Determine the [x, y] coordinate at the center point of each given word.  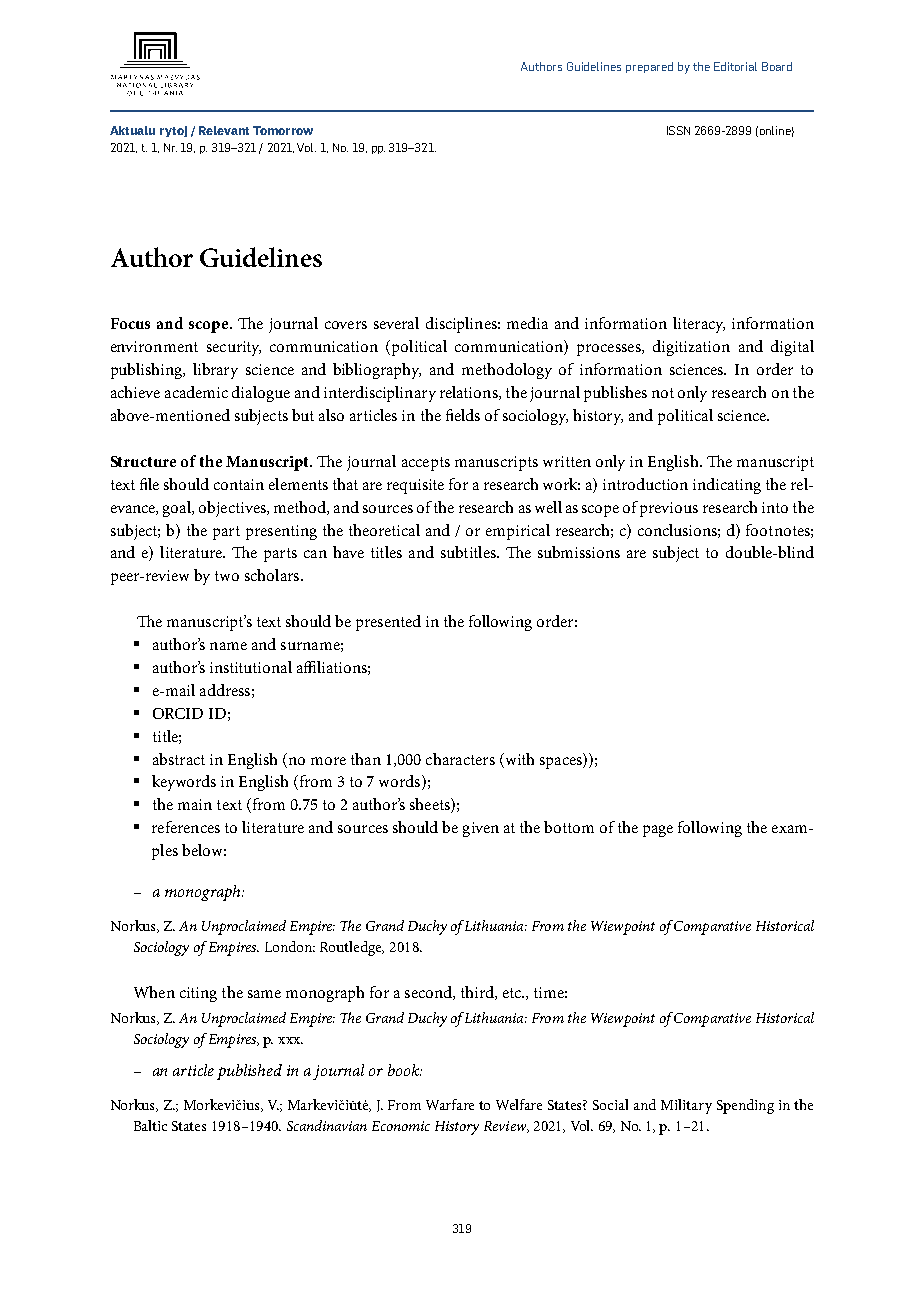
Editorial [735, 66]
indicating [727, 486]
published [249, 1072]
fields [463, 415]
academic [196, 392]
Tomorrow [283, 130]
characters [460, 759]
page [658, 831]
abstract [179, 759]
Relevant [224, 130]
